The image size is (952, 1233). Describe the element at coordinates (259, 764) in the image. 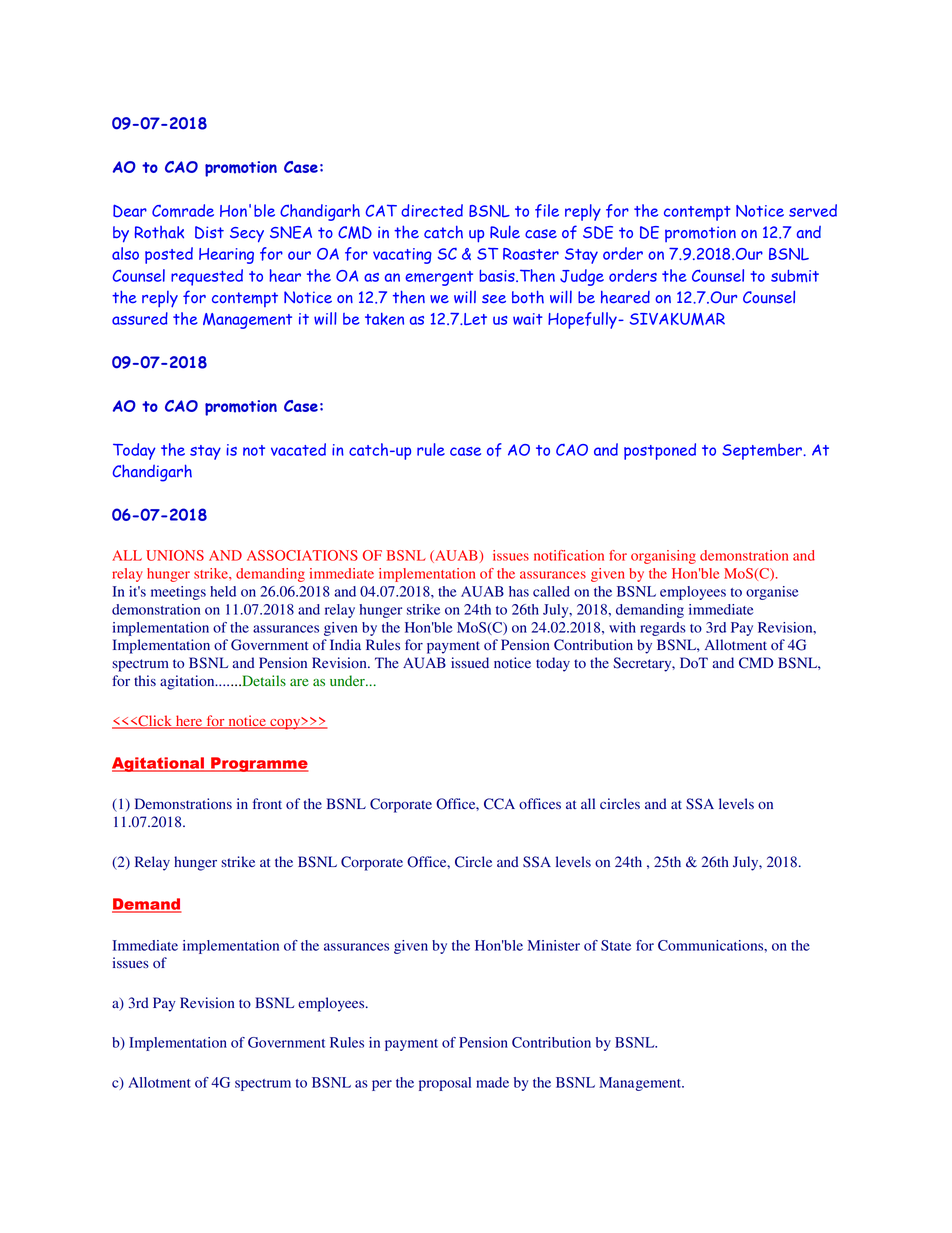

I see `Programme` at that location.
